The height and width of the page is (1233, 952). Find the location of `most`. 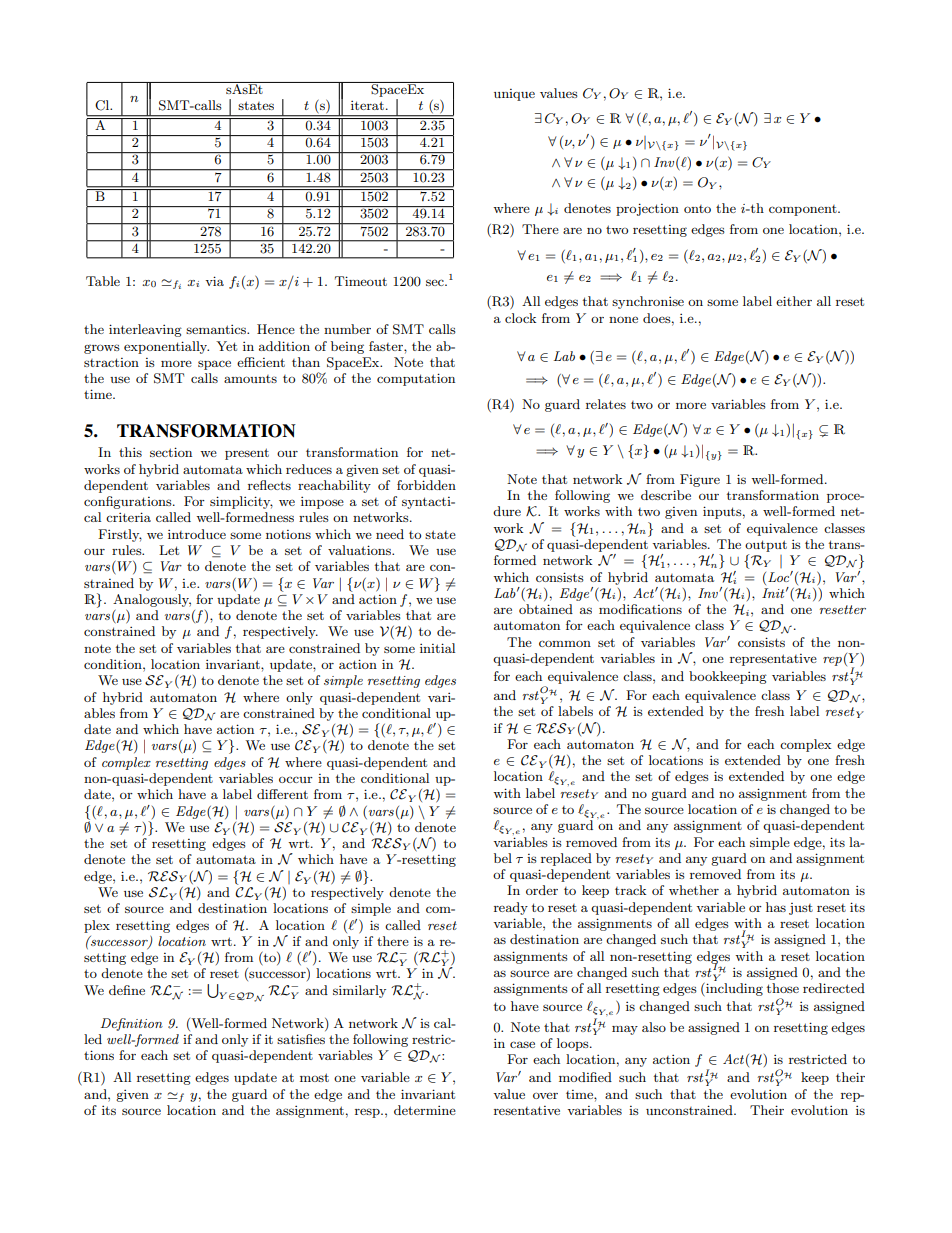

most is located at coordinates (314, 1077).
